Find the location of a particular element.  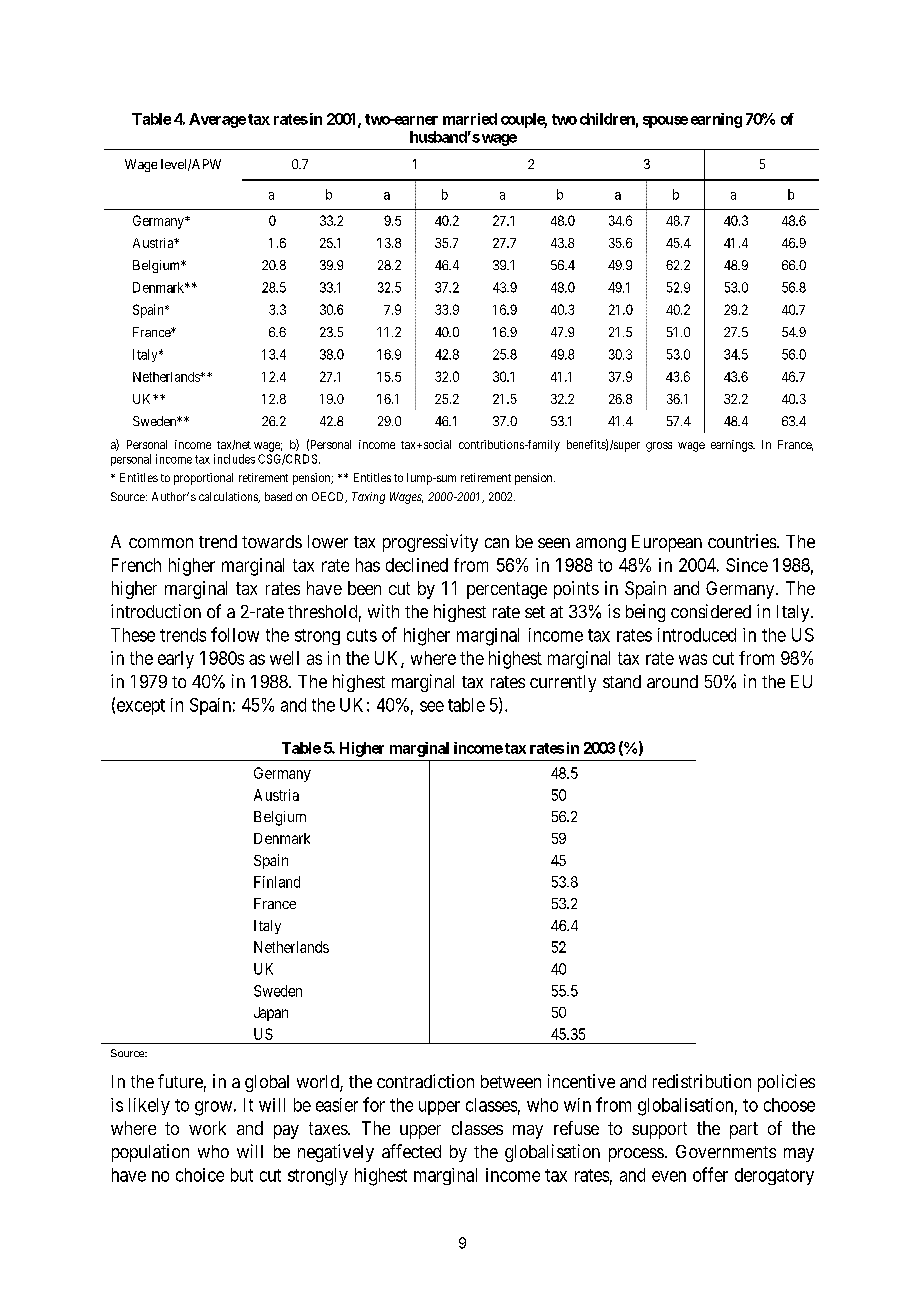

percentage is located at coordinates (507, 590).
